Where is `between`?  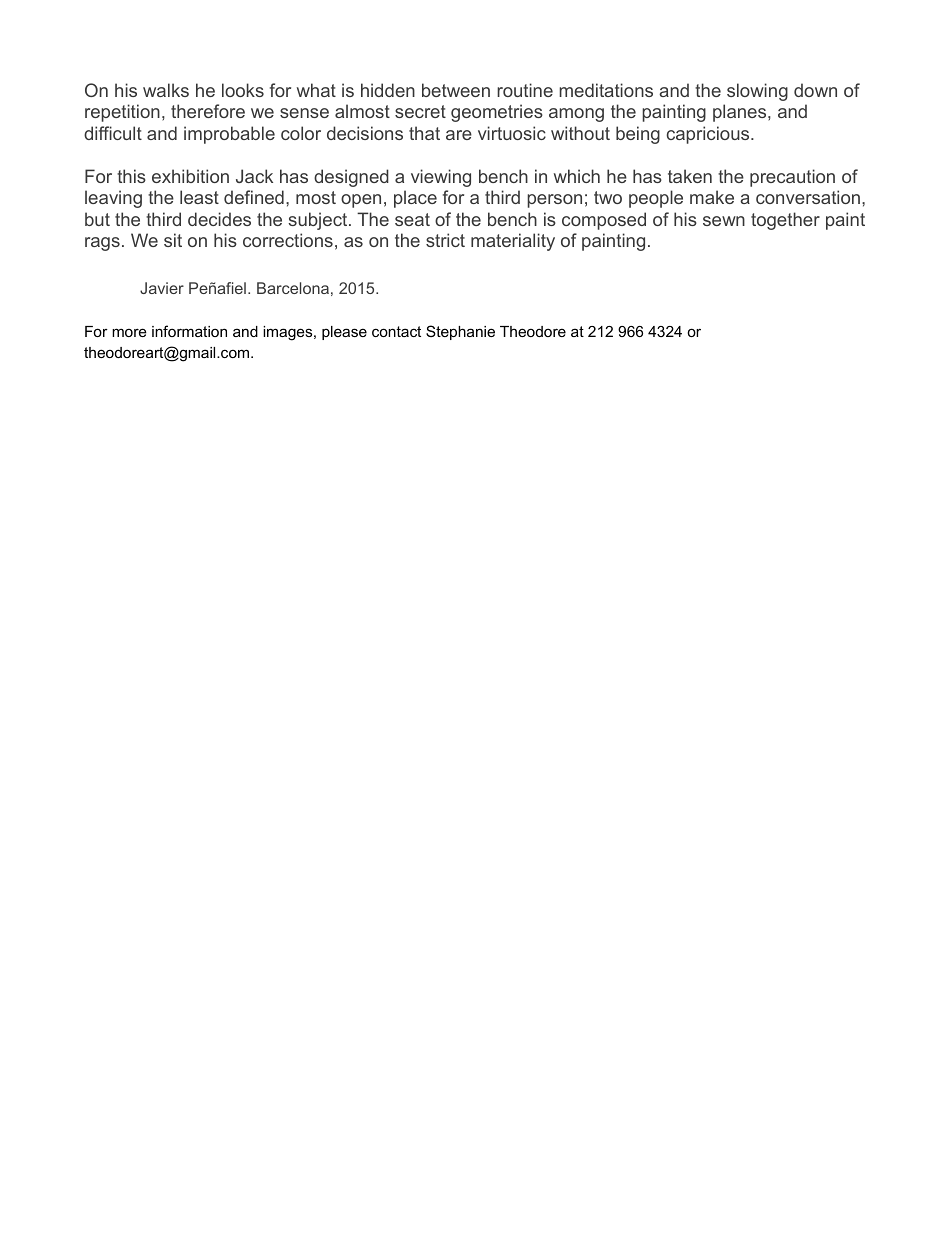
between is located at coordinates (456, 90).
